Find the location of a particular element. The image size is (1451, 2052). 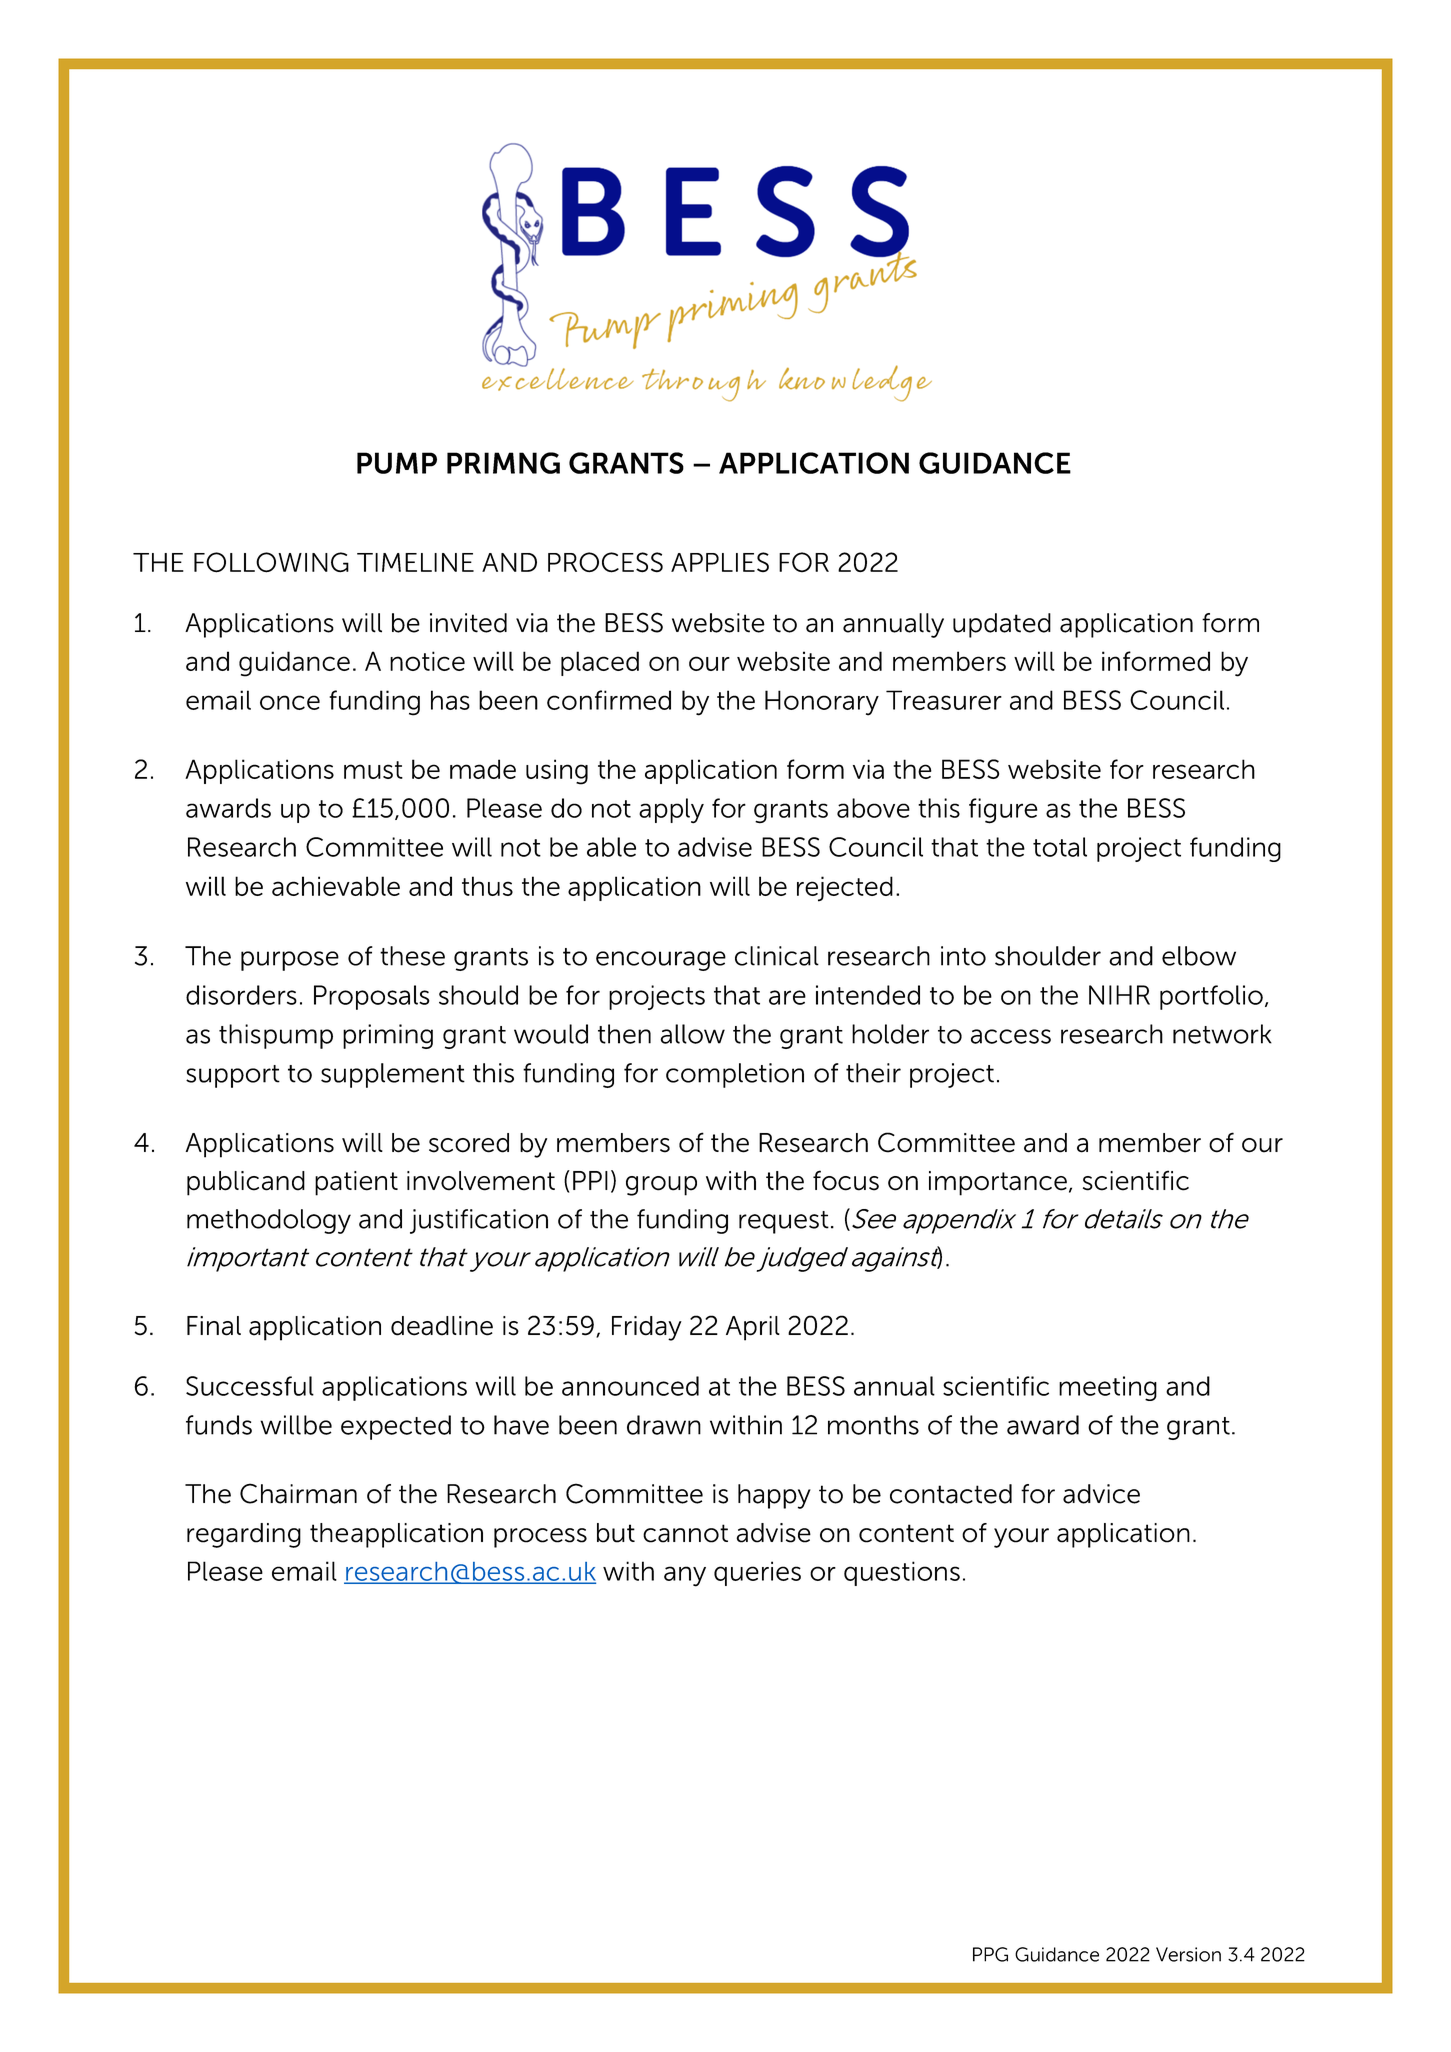

importance is located at coordinates (998, 1183).
